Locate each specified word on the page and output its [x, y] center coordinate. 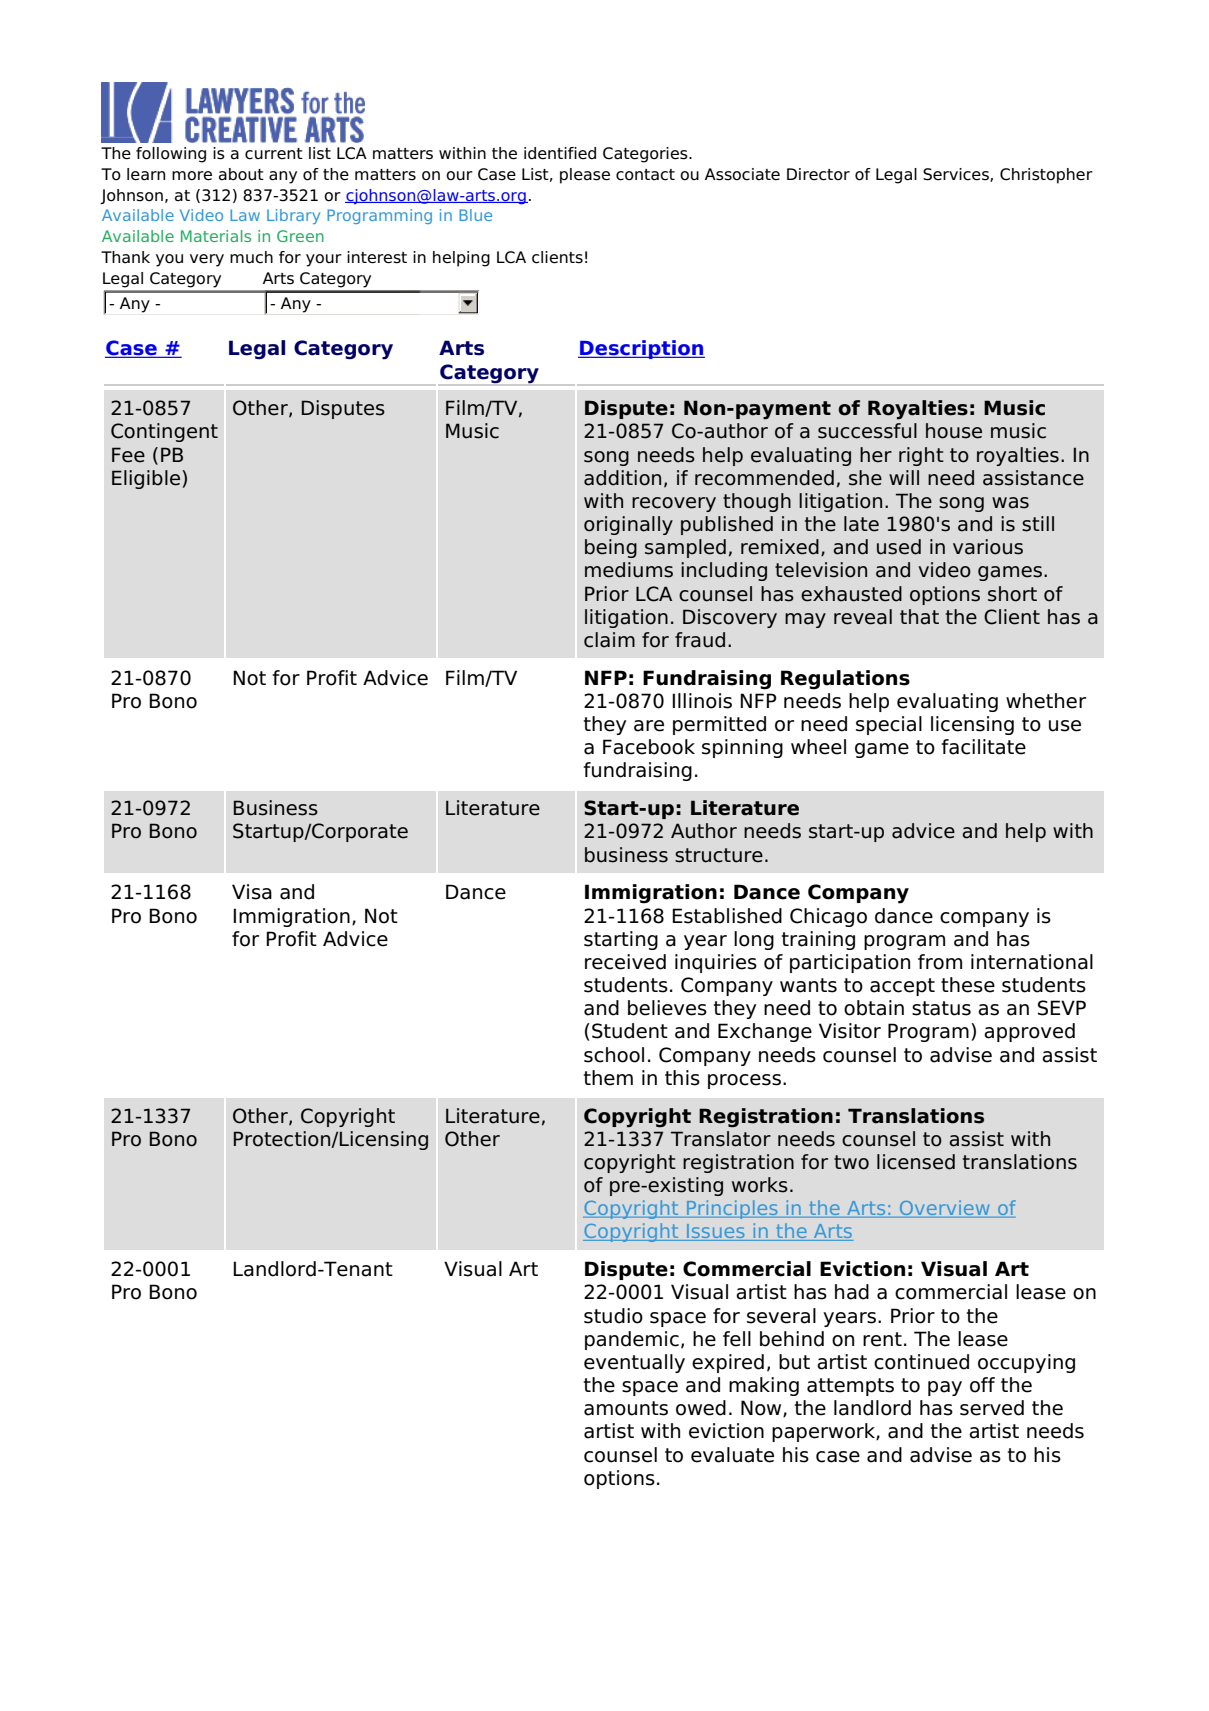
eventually [634, 1363]
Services [957, 175]
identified [560, 153]
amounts [626, 1408]
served [992, 1408]
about [241, 174]
